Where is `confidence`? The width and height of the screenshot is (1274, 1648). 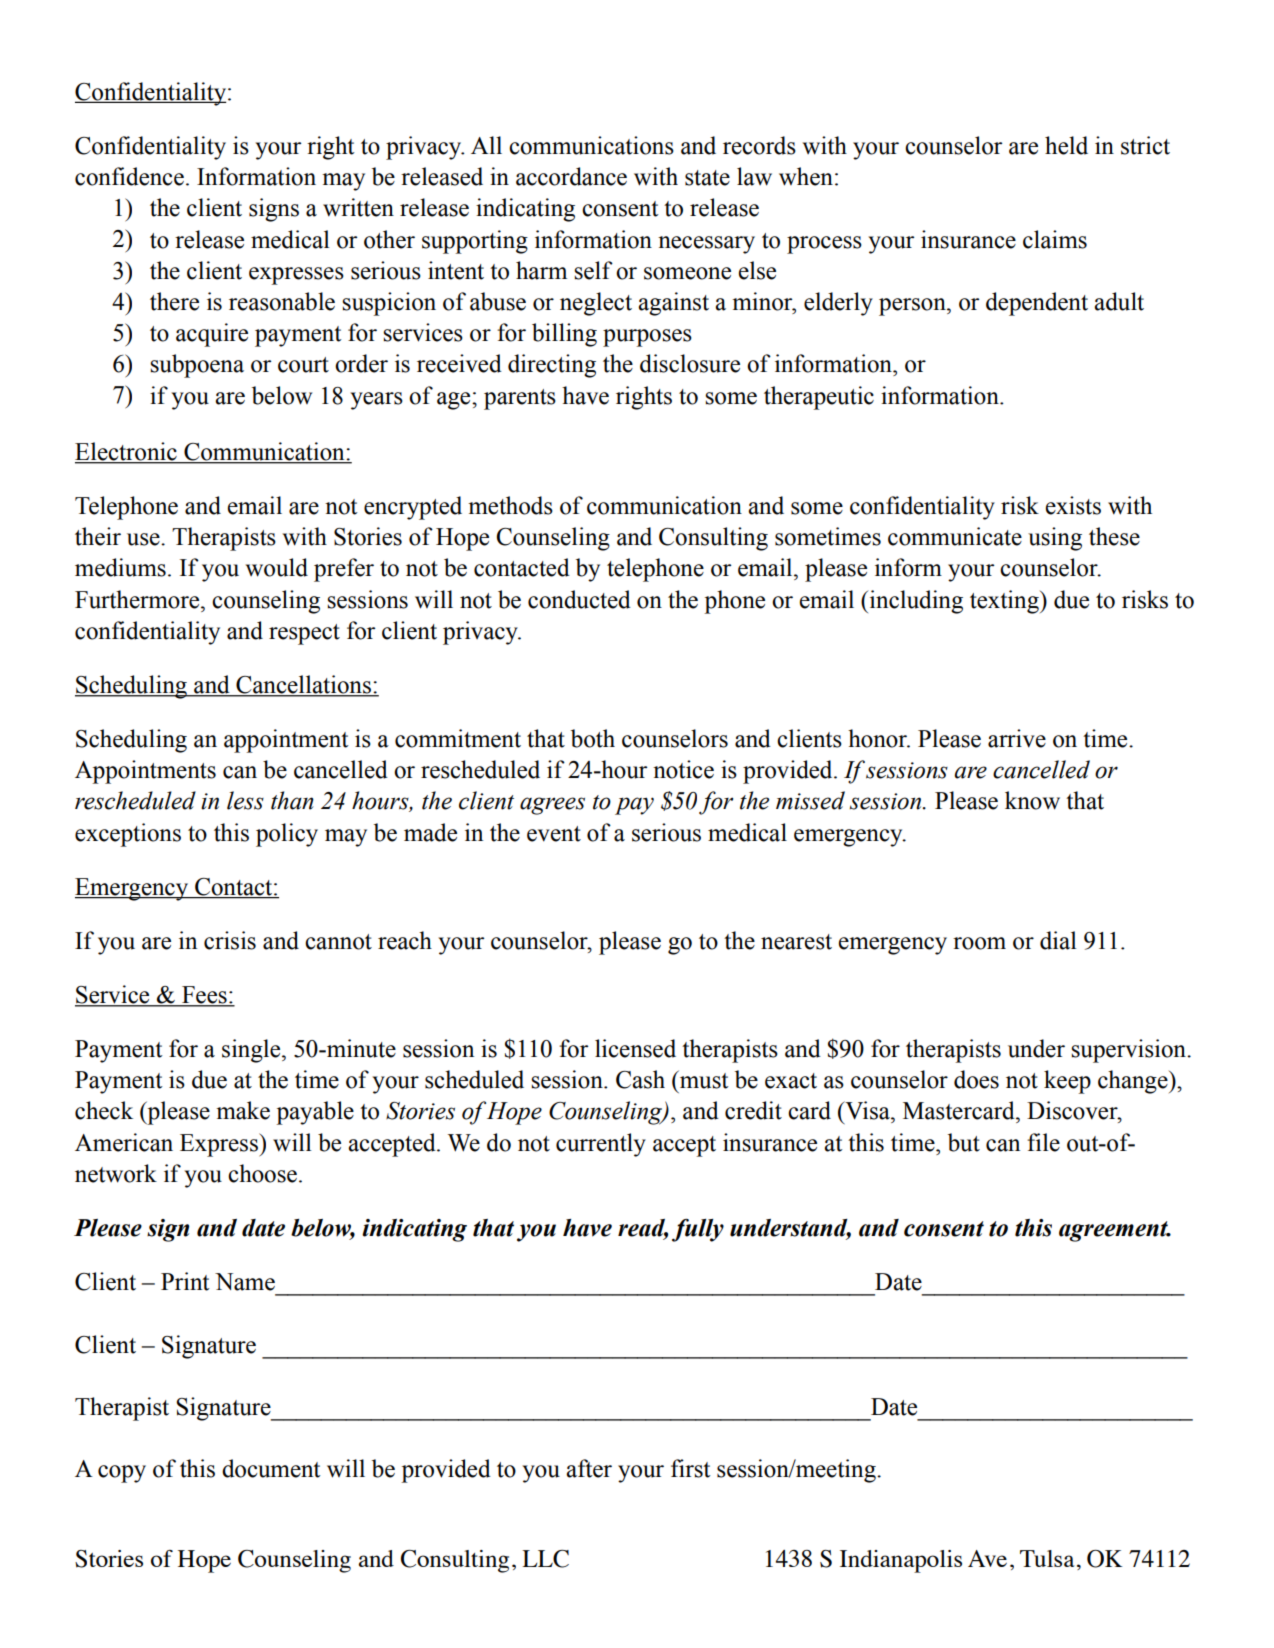
confidence is located at coordinates (129, 176).
